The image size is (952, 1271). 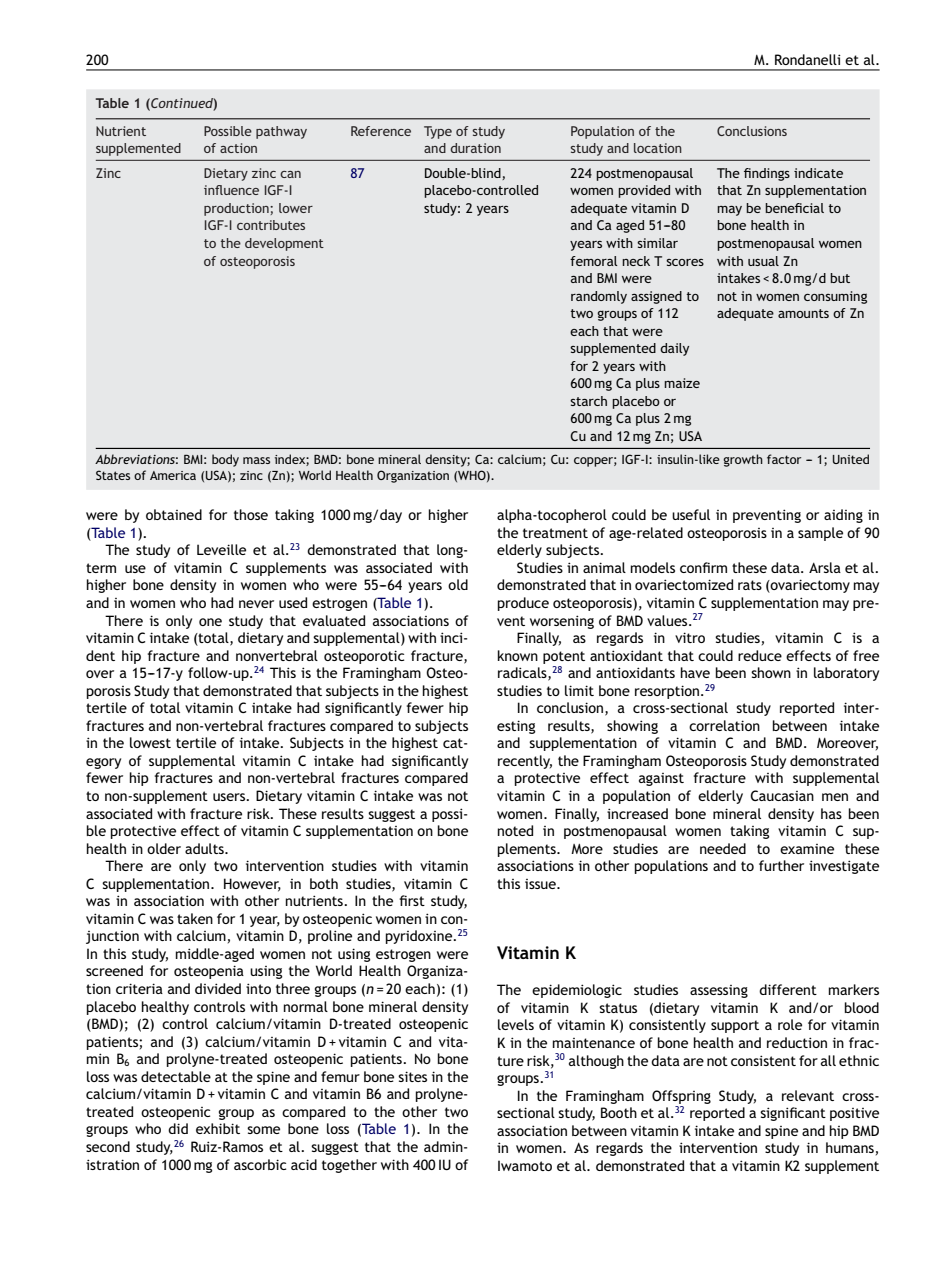 I want to click on noted, so click(x=515, y=830).
